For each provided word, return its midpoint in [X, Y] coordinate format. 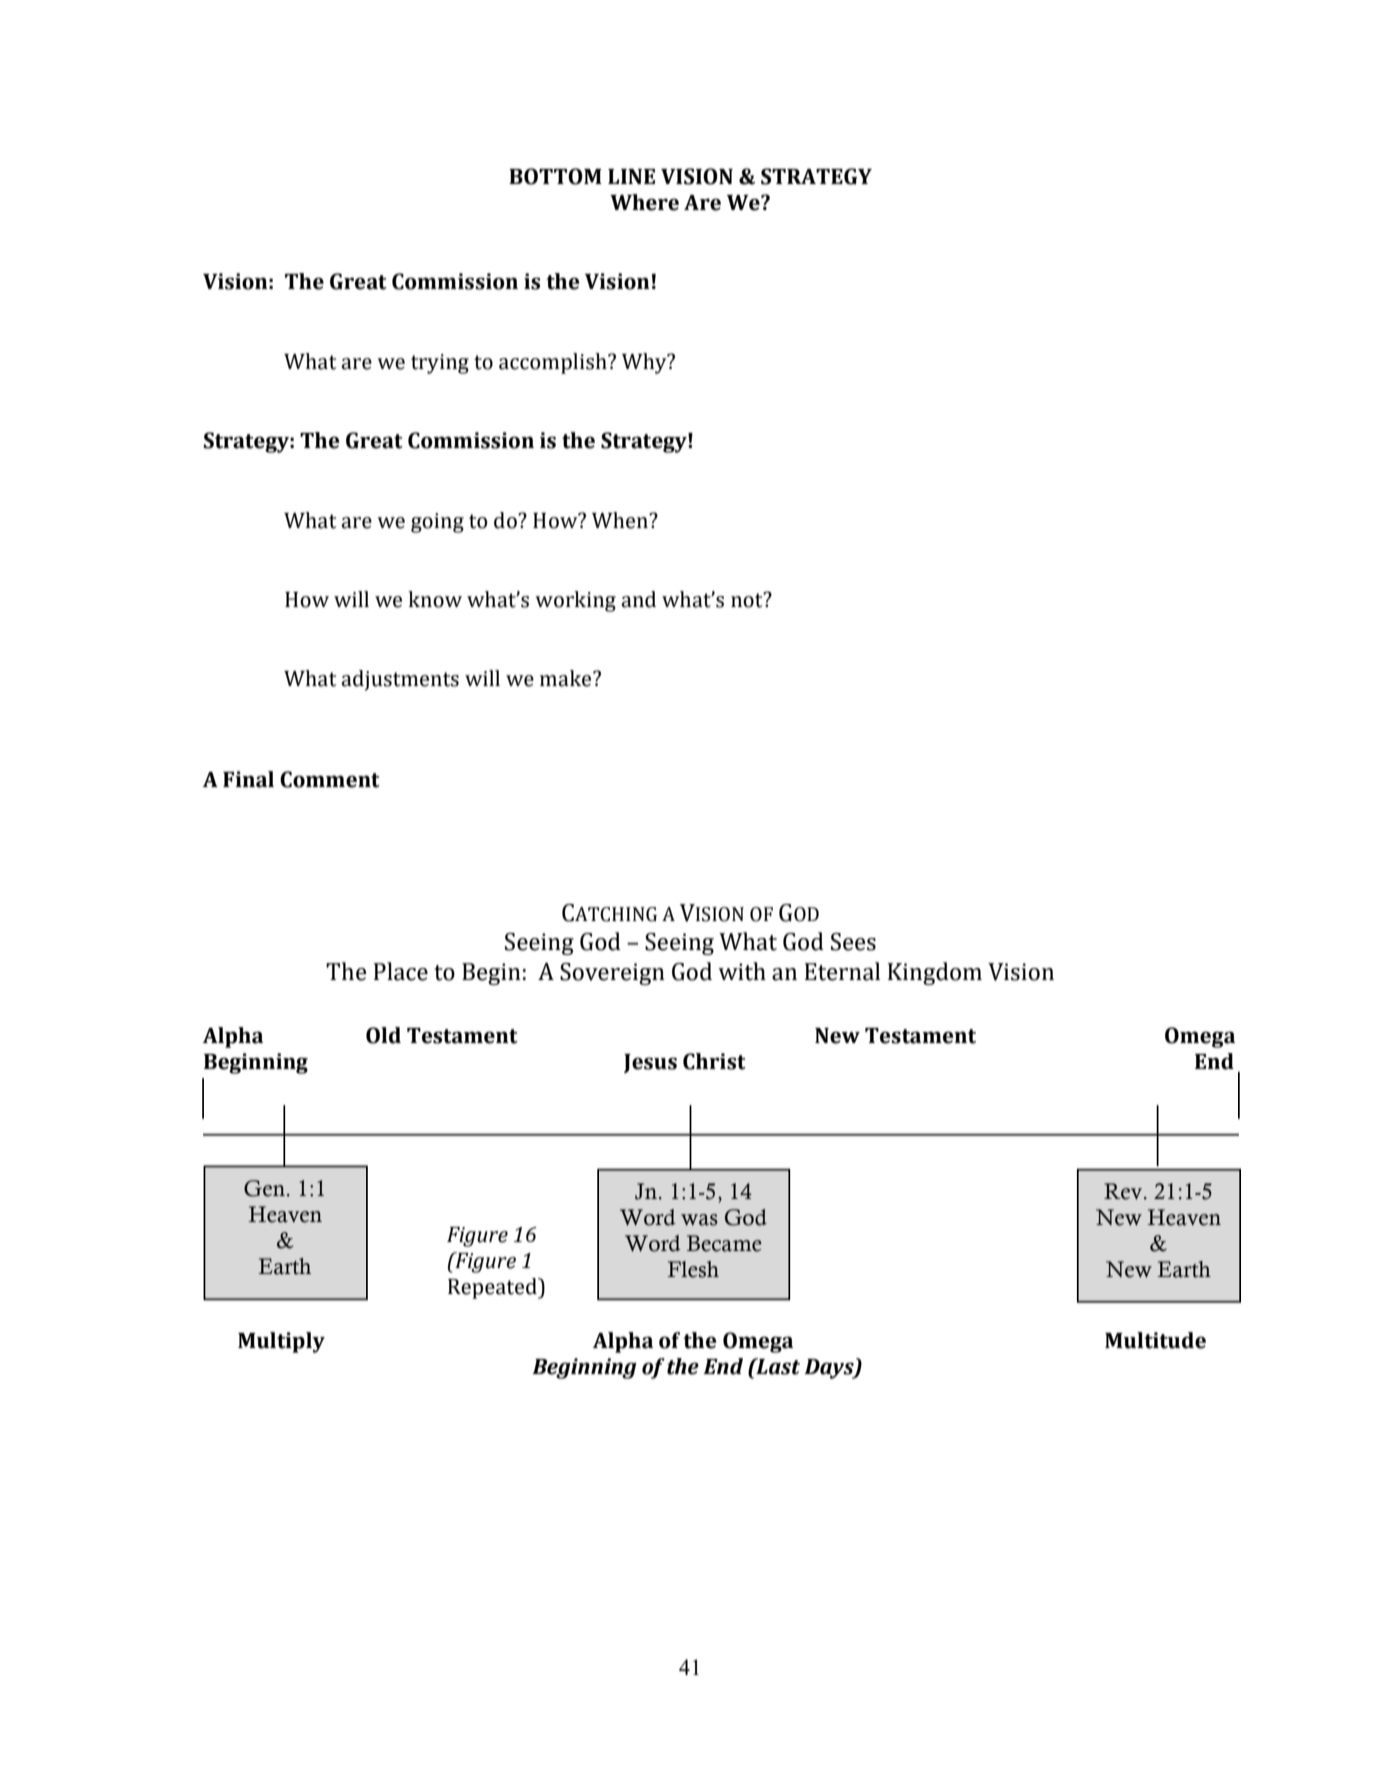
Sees [853, 942]
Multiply [281, 1342]
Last [777, 1366]
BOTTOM [555, 176]
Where [644, 202]
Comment [330, 779]
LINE [631, 176]
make [567, 678]
